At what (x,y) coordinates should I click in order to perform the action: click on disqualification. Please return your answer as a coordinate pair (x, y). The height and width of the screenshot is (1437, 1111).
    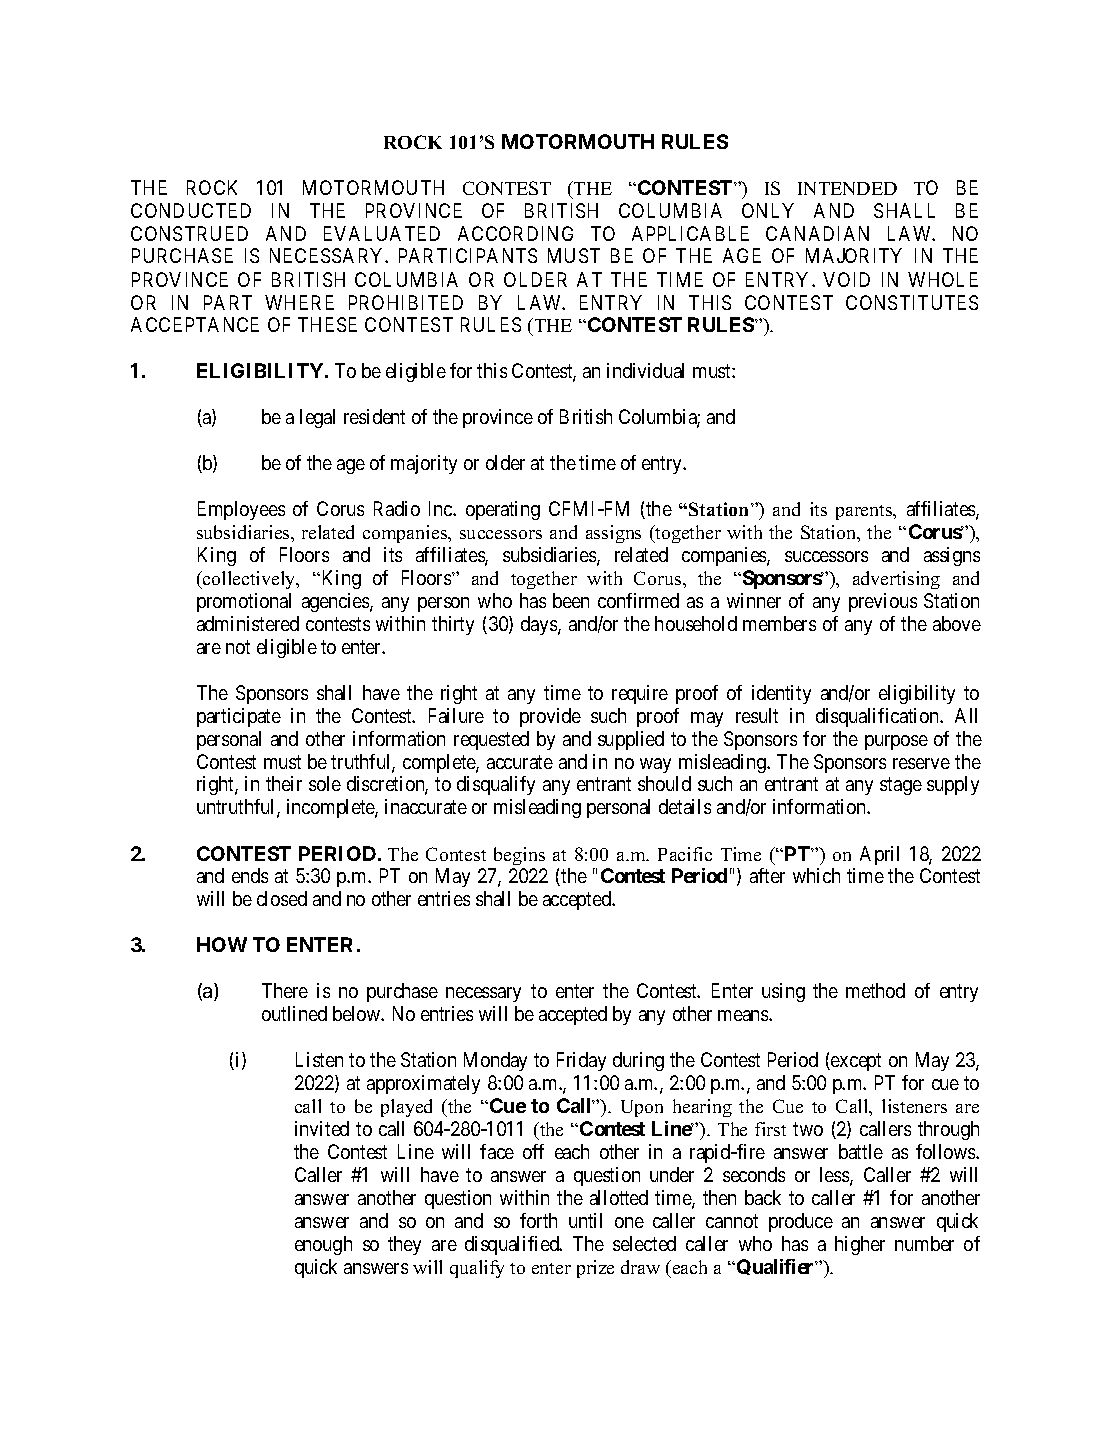
    Looking at the image, I should click on (879, 717).
